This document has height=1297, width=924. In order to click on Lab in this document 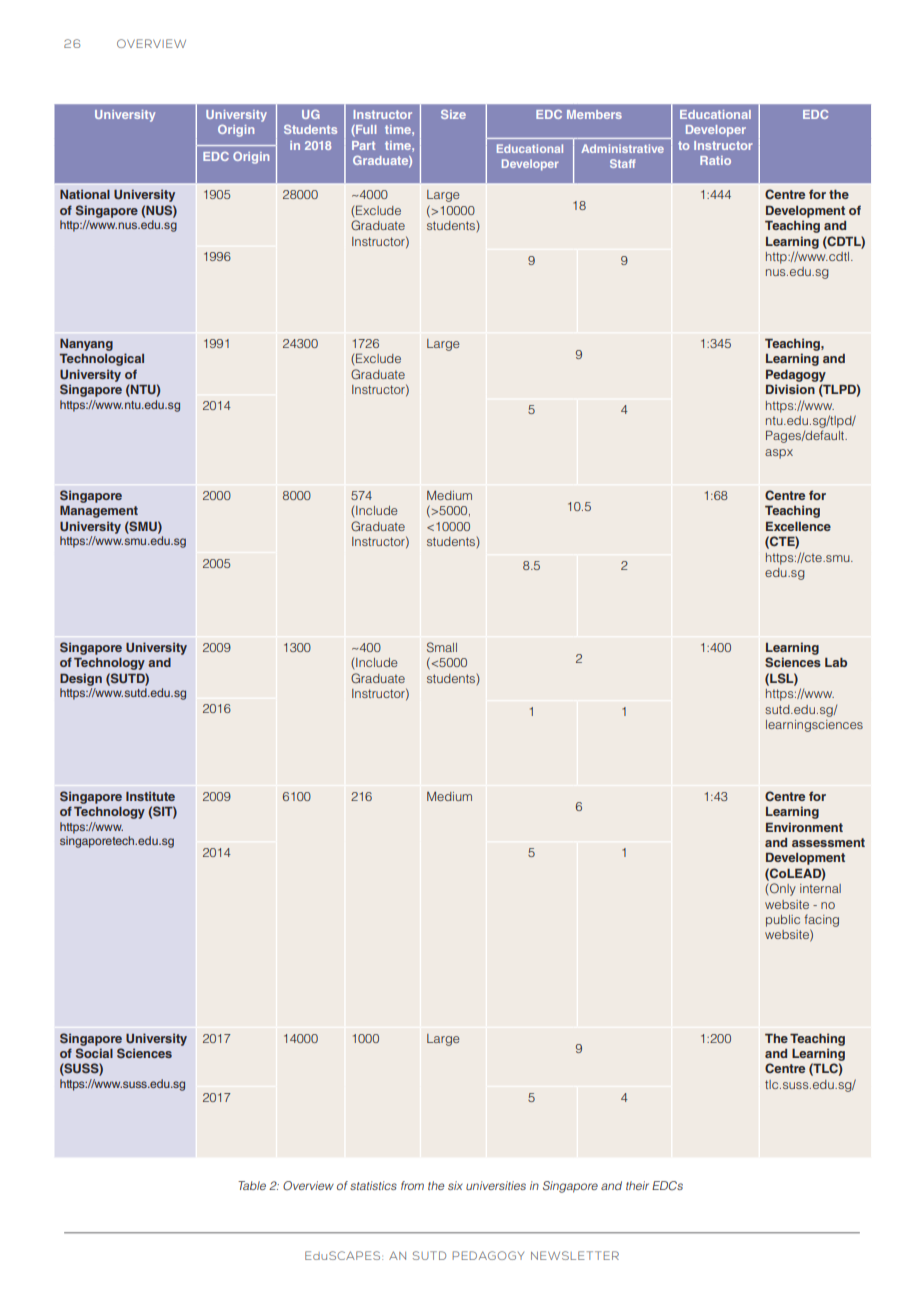, I will do `click(836, 662)`.
